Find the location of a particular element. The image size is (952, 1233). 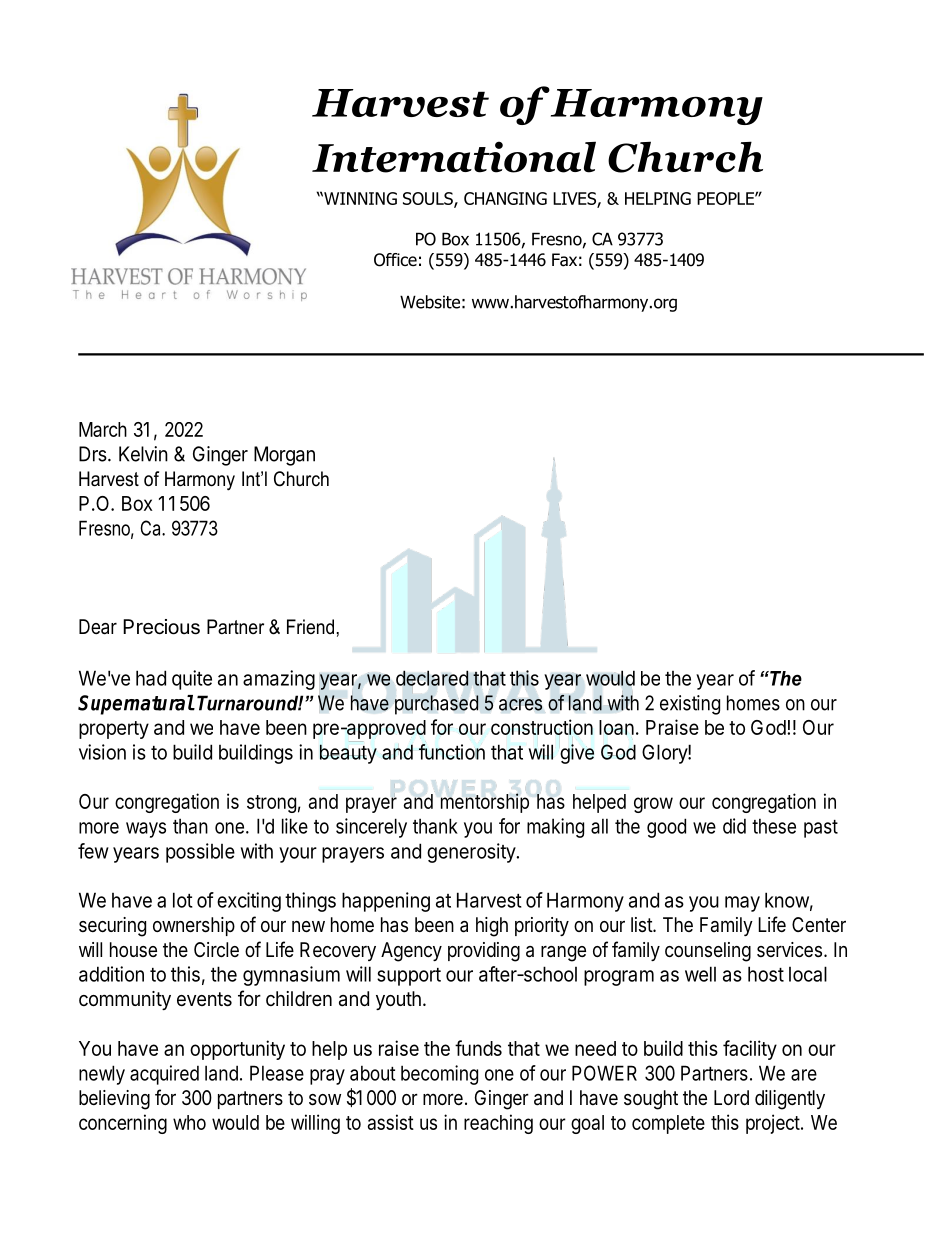

Morgan is located at coordinates (284, 456).
